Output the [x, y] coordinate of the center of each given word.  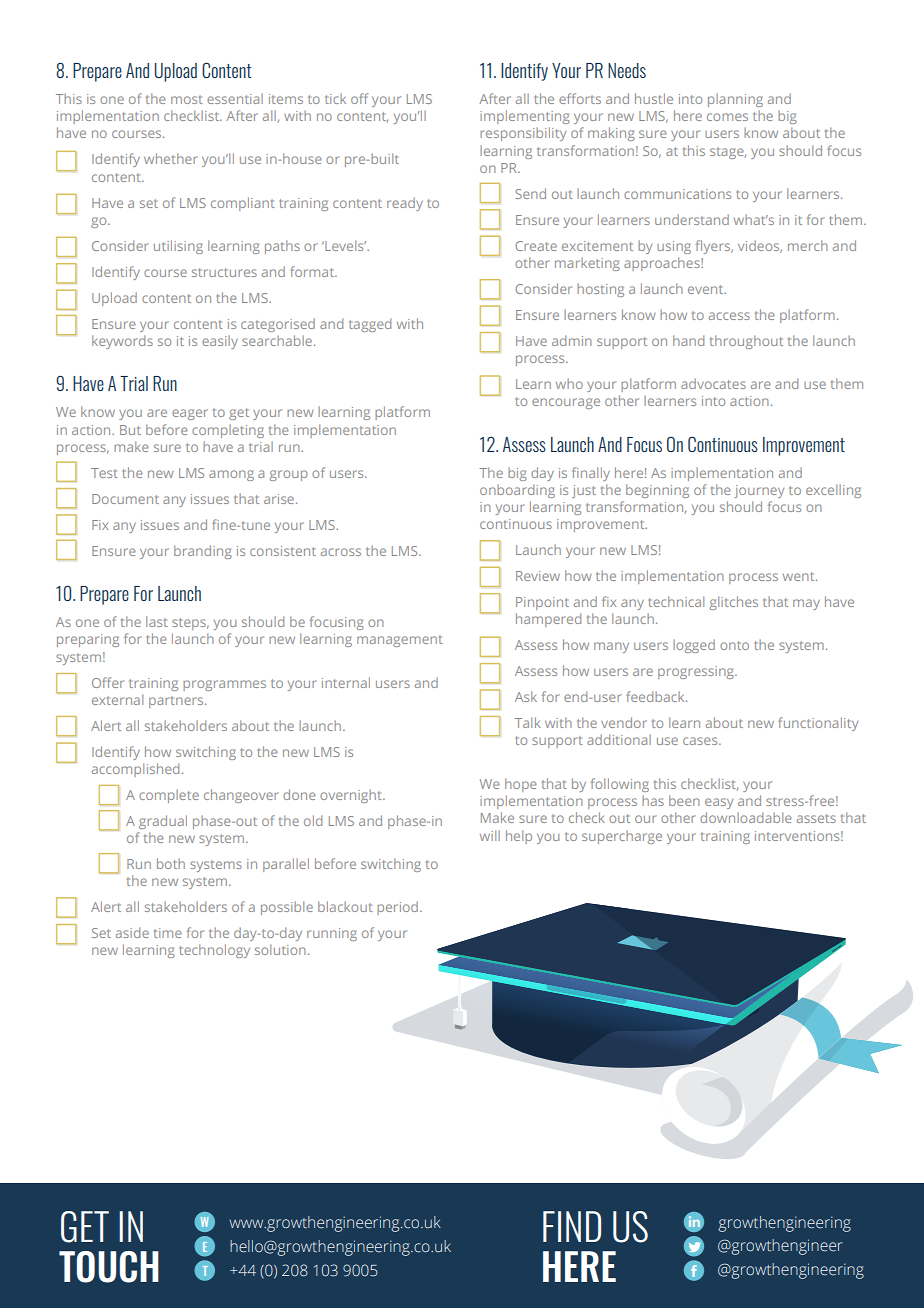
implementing [525, 117]
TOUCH [109, 1267]
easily [220, 342]
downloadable [746, 817]
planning [735, 100]
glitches [734, 603]
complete [169, 796]
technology [214, 951]
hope [521, 785]
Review [538, 576]
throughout [746, 342]
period [397, 908]
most [187, 99]
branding [203, 552]
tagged [370, 325]
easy [719, 803]
